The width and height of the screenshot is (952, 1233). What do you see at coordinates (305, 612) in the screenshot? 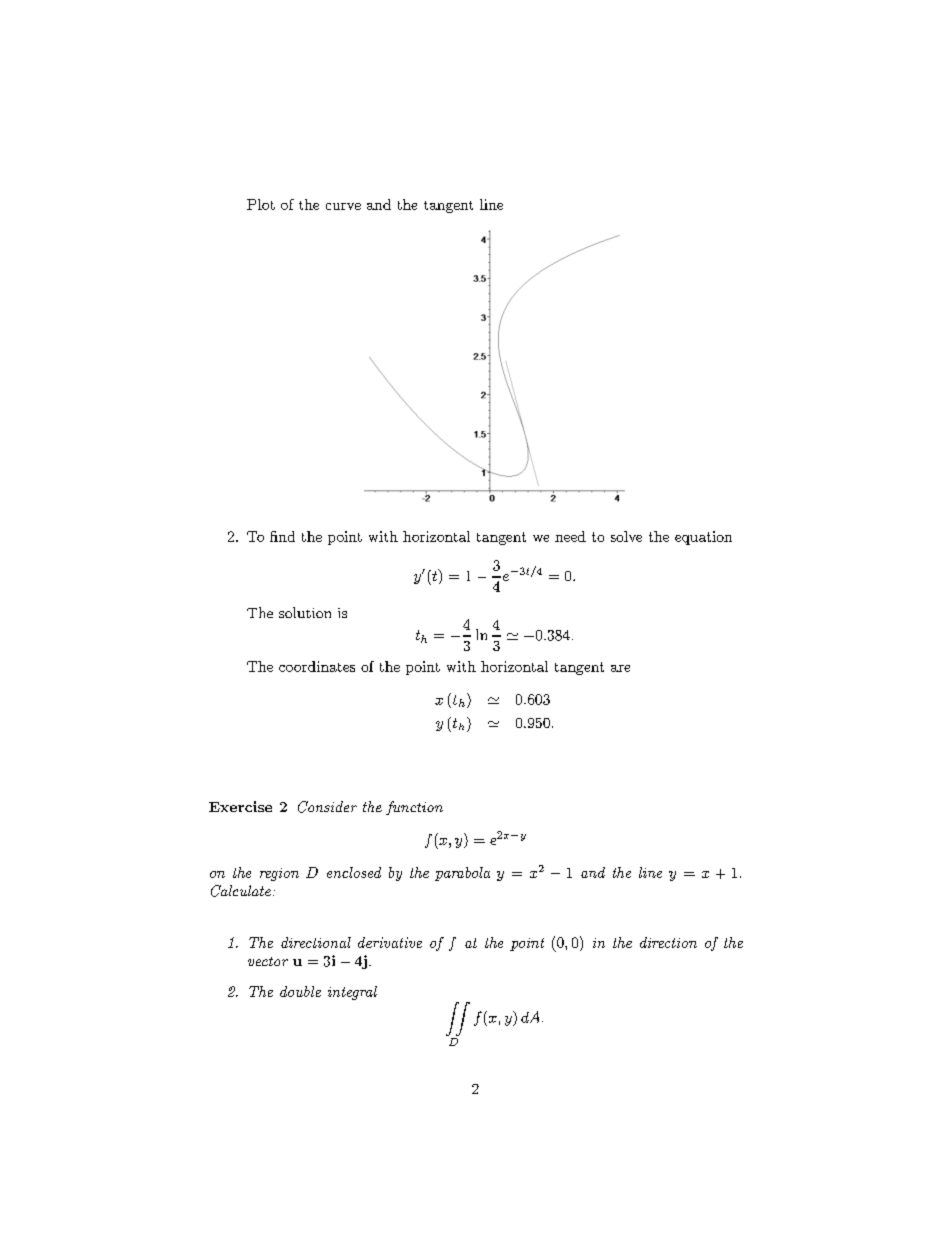
I see `solution` at bounding box center [305, 612].
